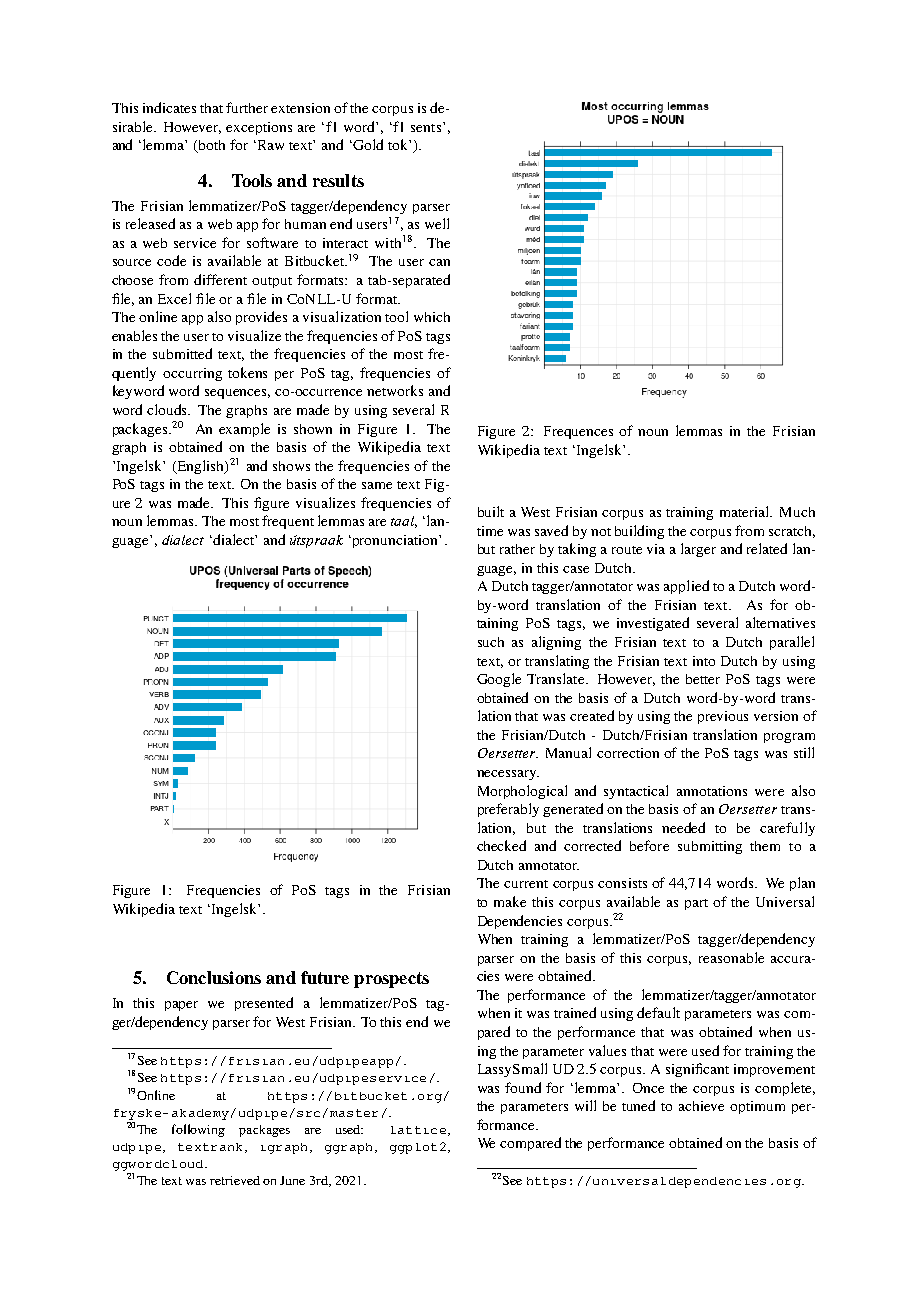  I want to click on built, so click(491, 511).
